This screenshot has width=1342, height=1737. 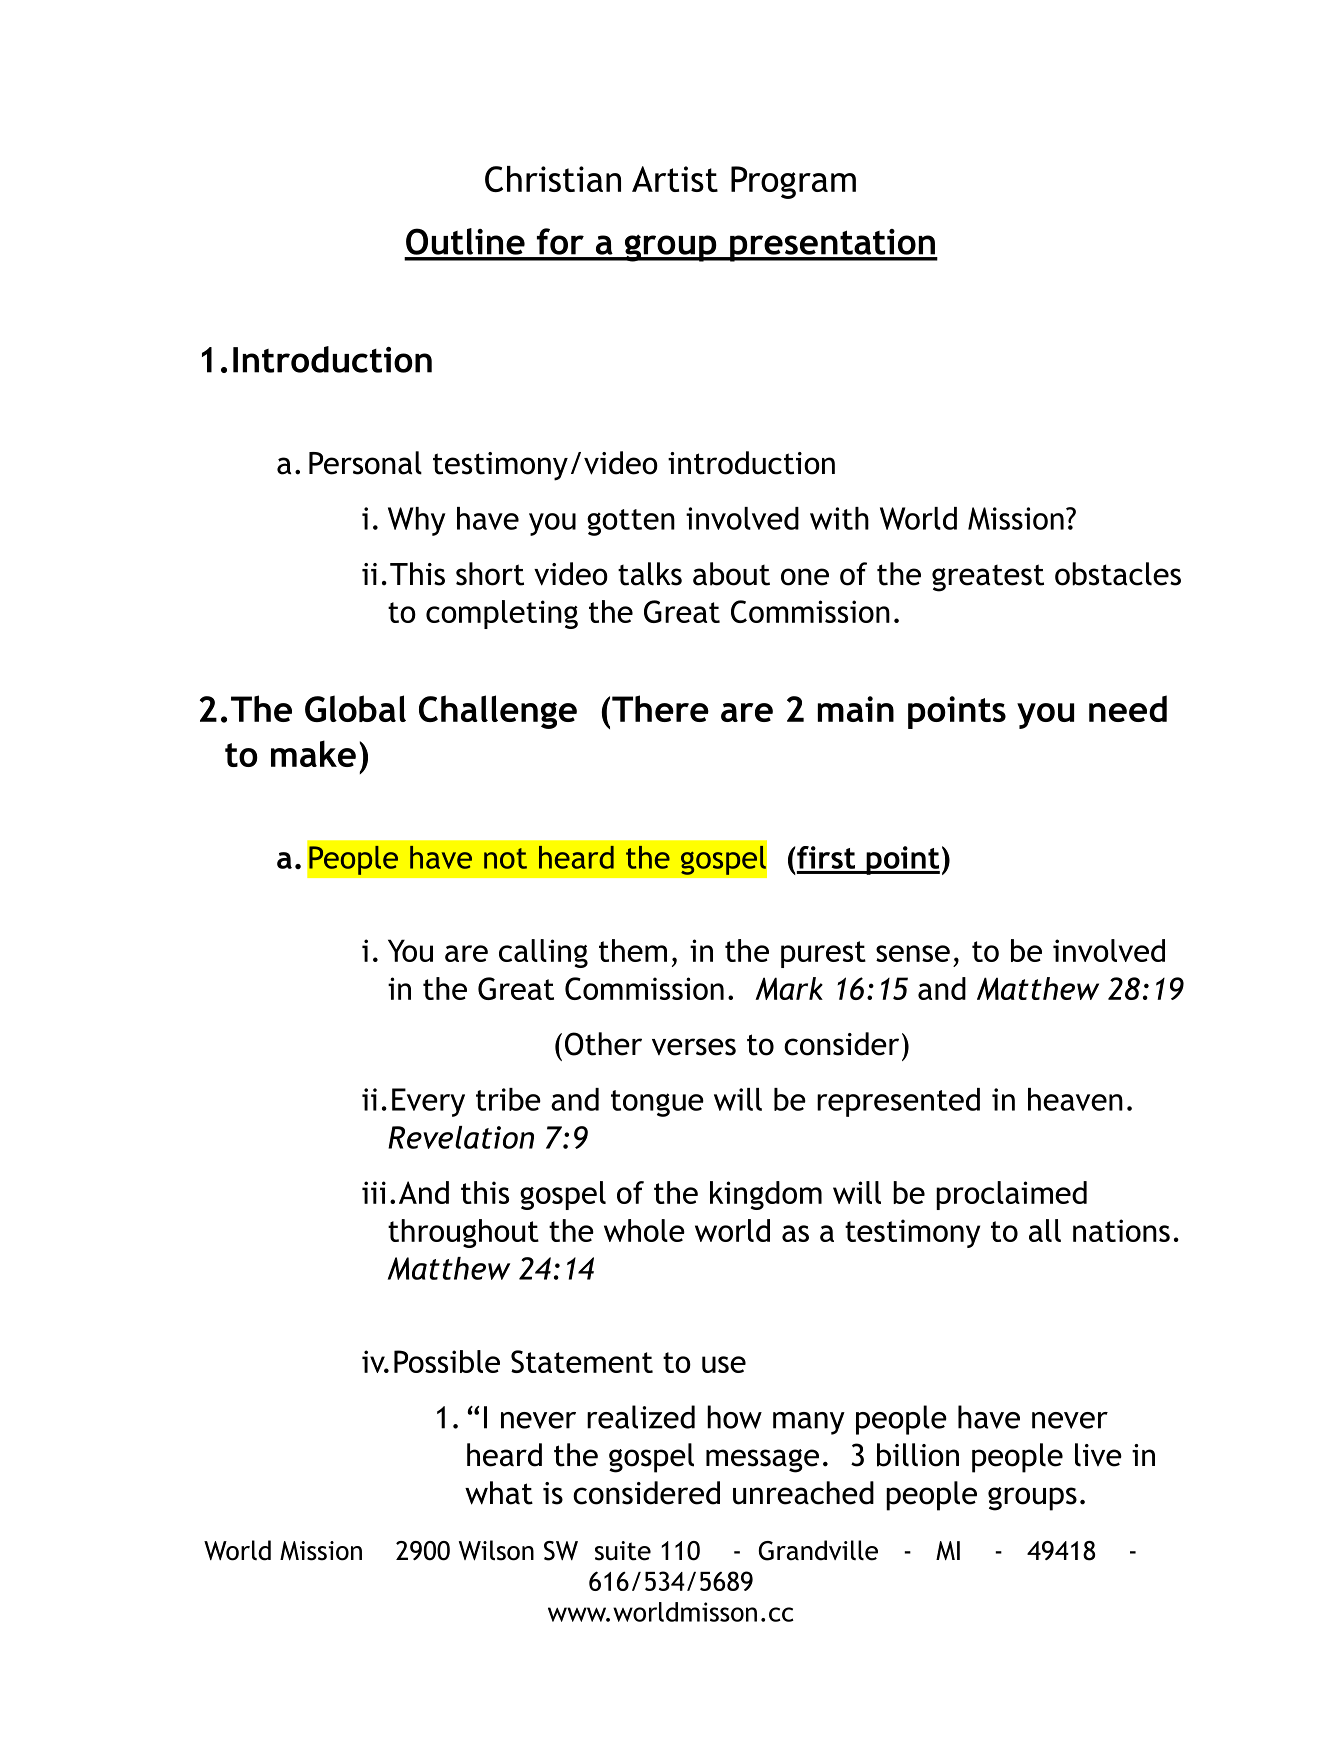 I want to click on message, so click(x=762, y=1461).
